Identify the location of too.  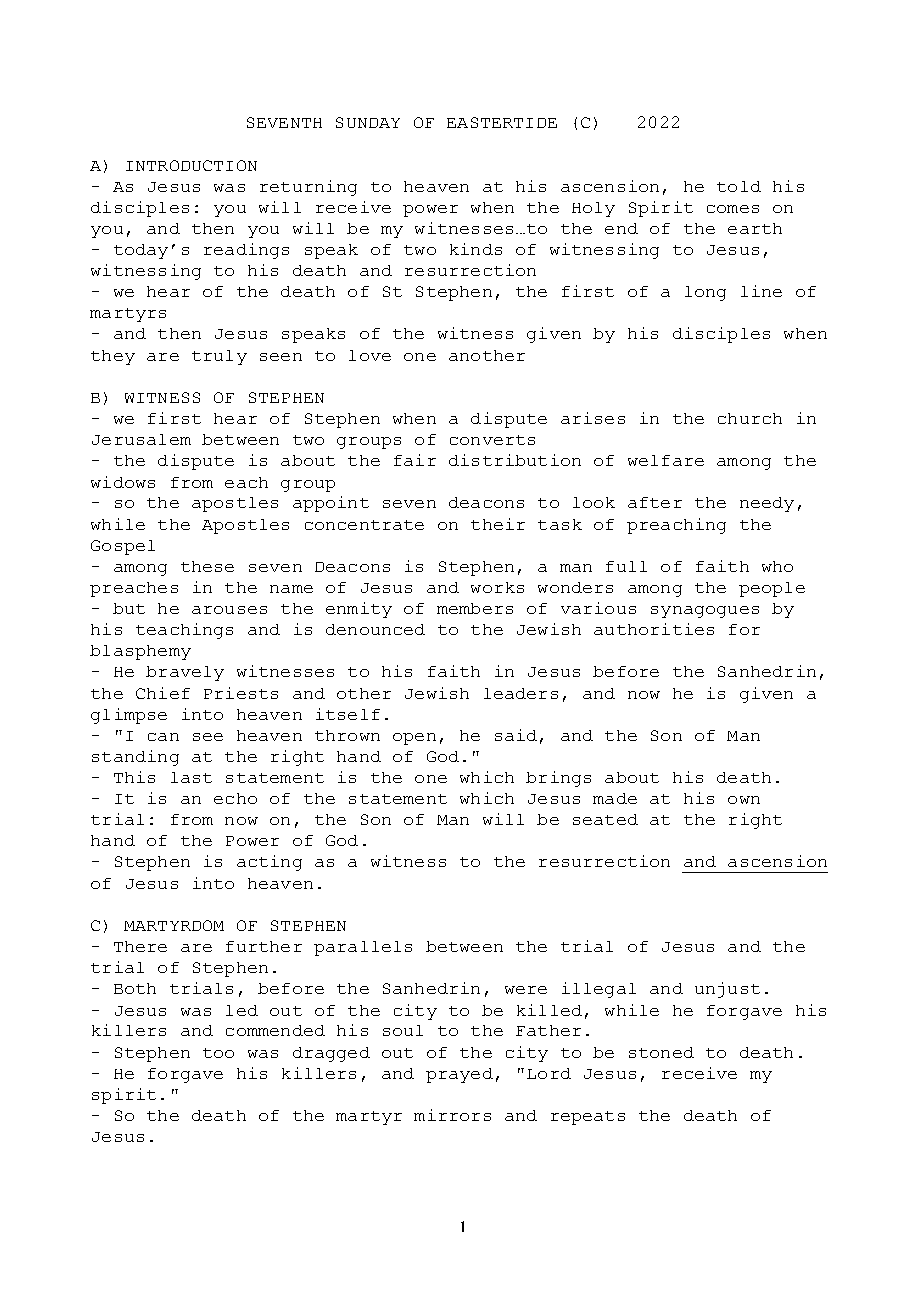
(218, 1053).
